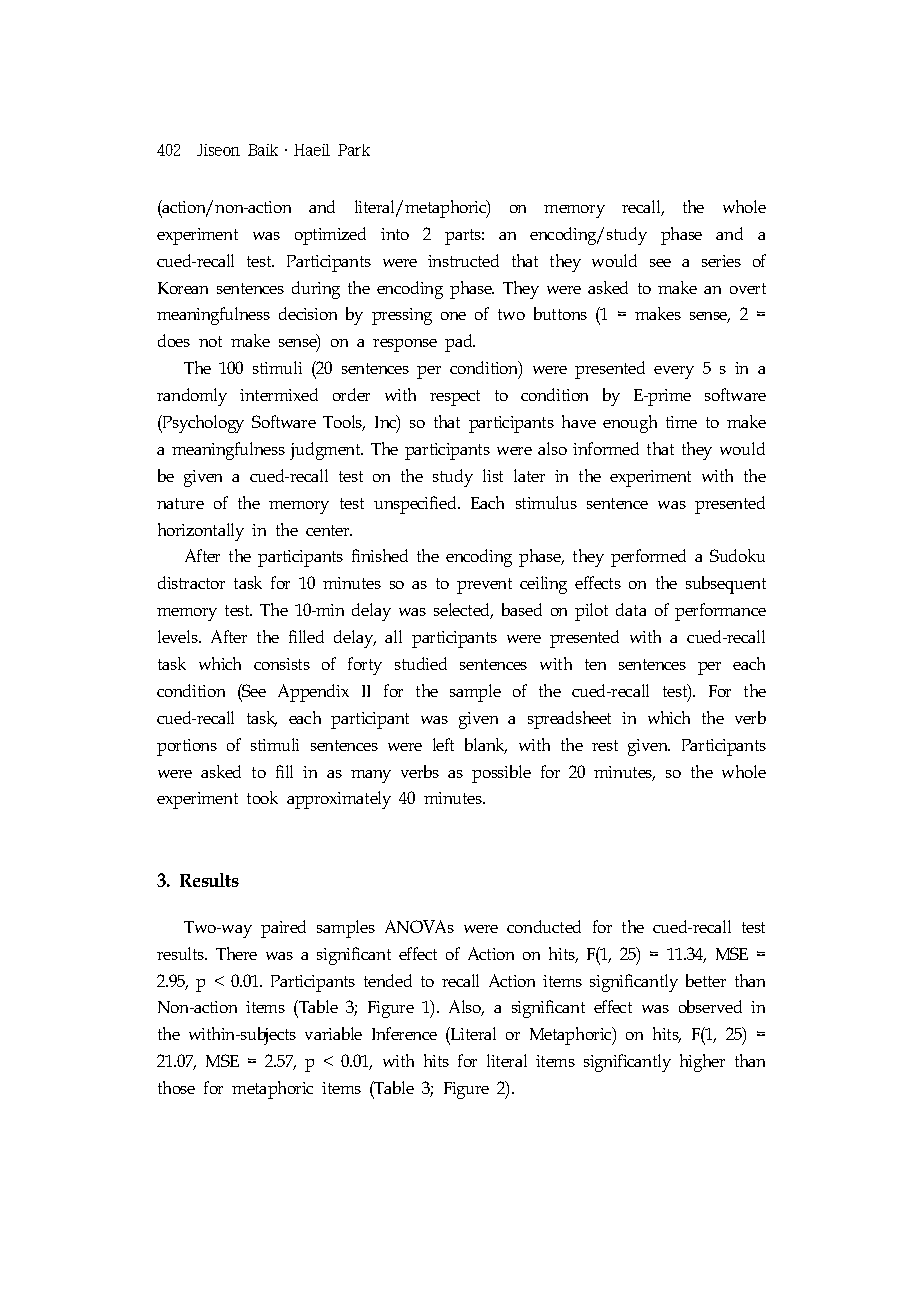 This screenshot has width=924, height=1307. What do you see at coordinates (463, 611) in the screenshot?
I see `selected` at bounding box center [463, 611].
